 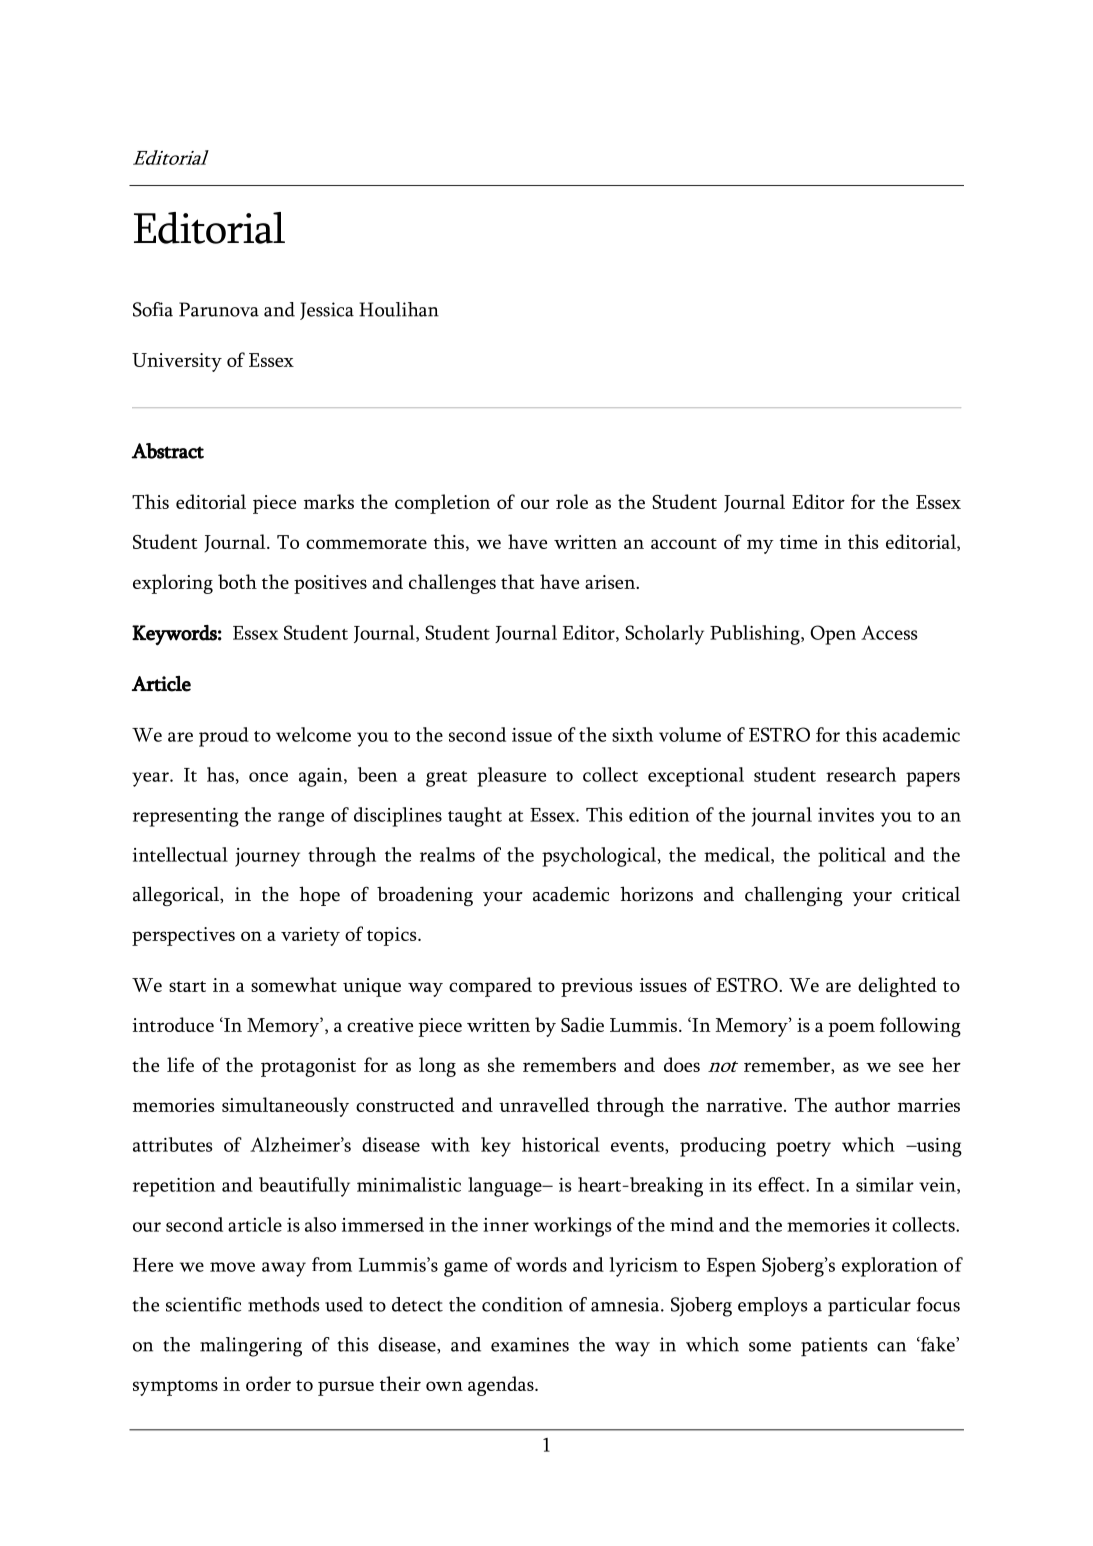 What do you see at coordinates (544, 1104) in the document?
I see `unravelled` at bounding box center [544, 1104].
